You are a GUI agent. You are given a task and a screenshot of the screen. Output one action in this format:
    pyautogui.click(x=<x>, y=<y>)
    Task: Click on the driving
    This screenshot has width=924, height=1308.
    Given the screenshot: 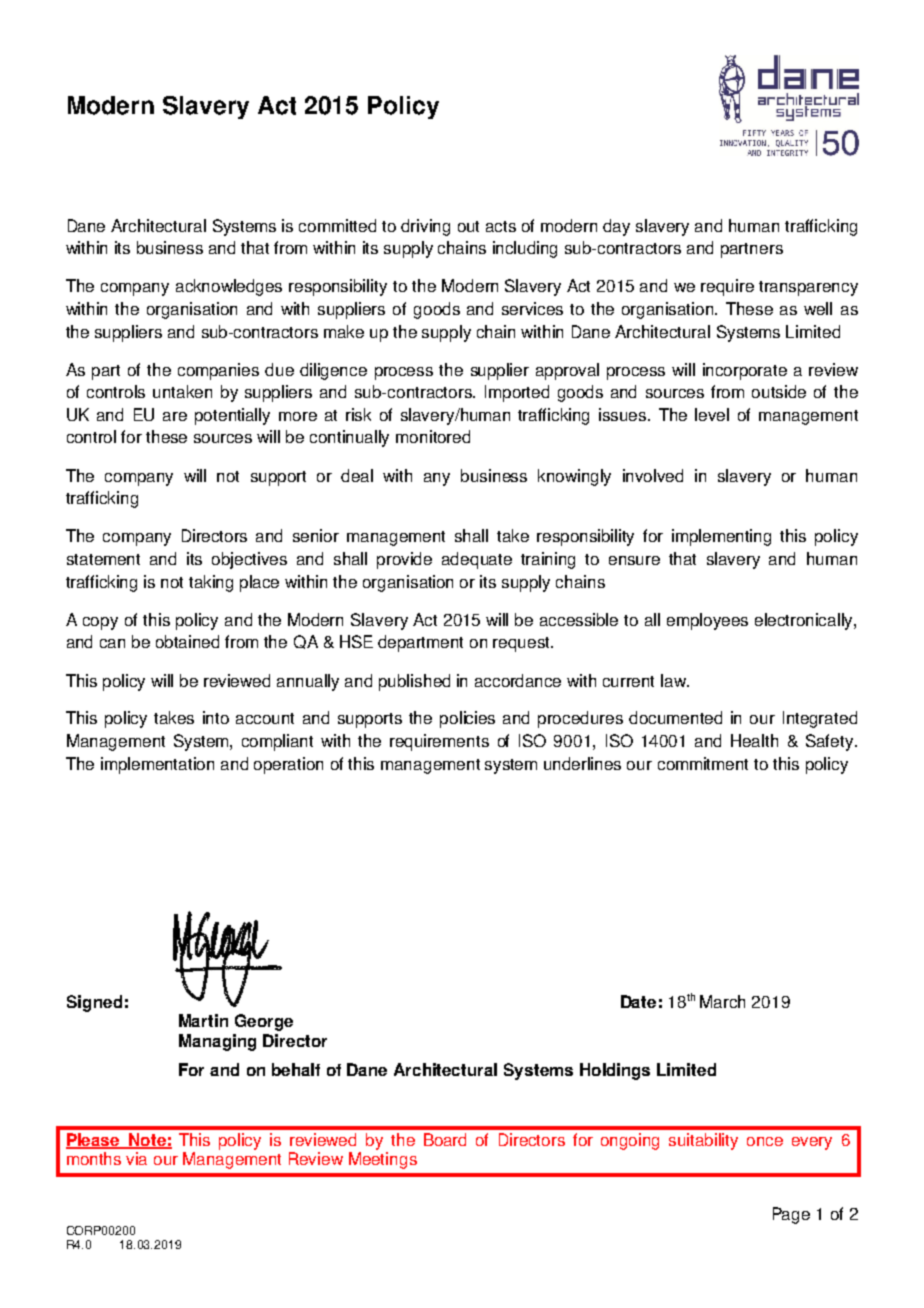 What is the action you would take?
    pyautogui.click(x=425, y=227)
